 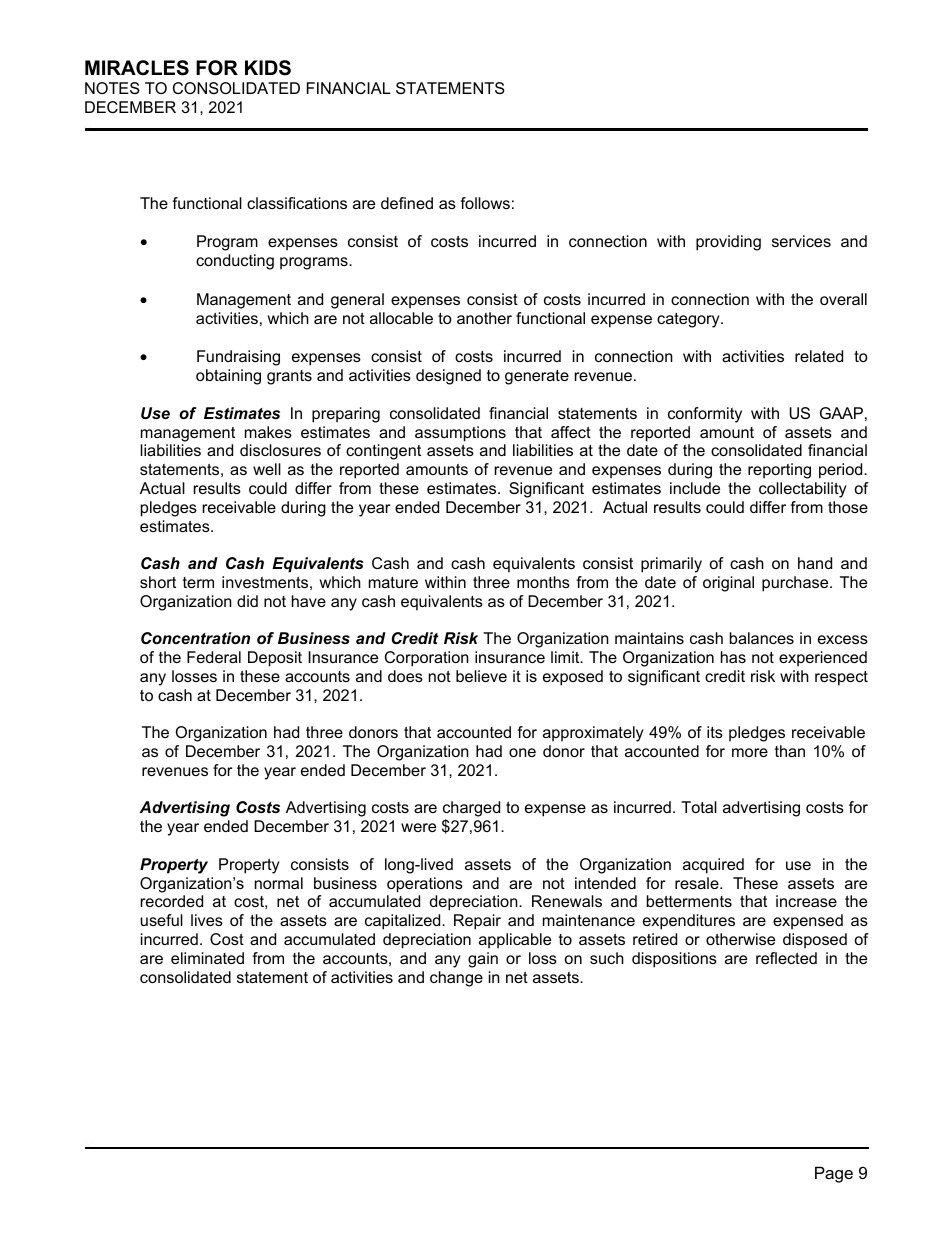 I want to click on eliminated, so click(x=207, y=958).
